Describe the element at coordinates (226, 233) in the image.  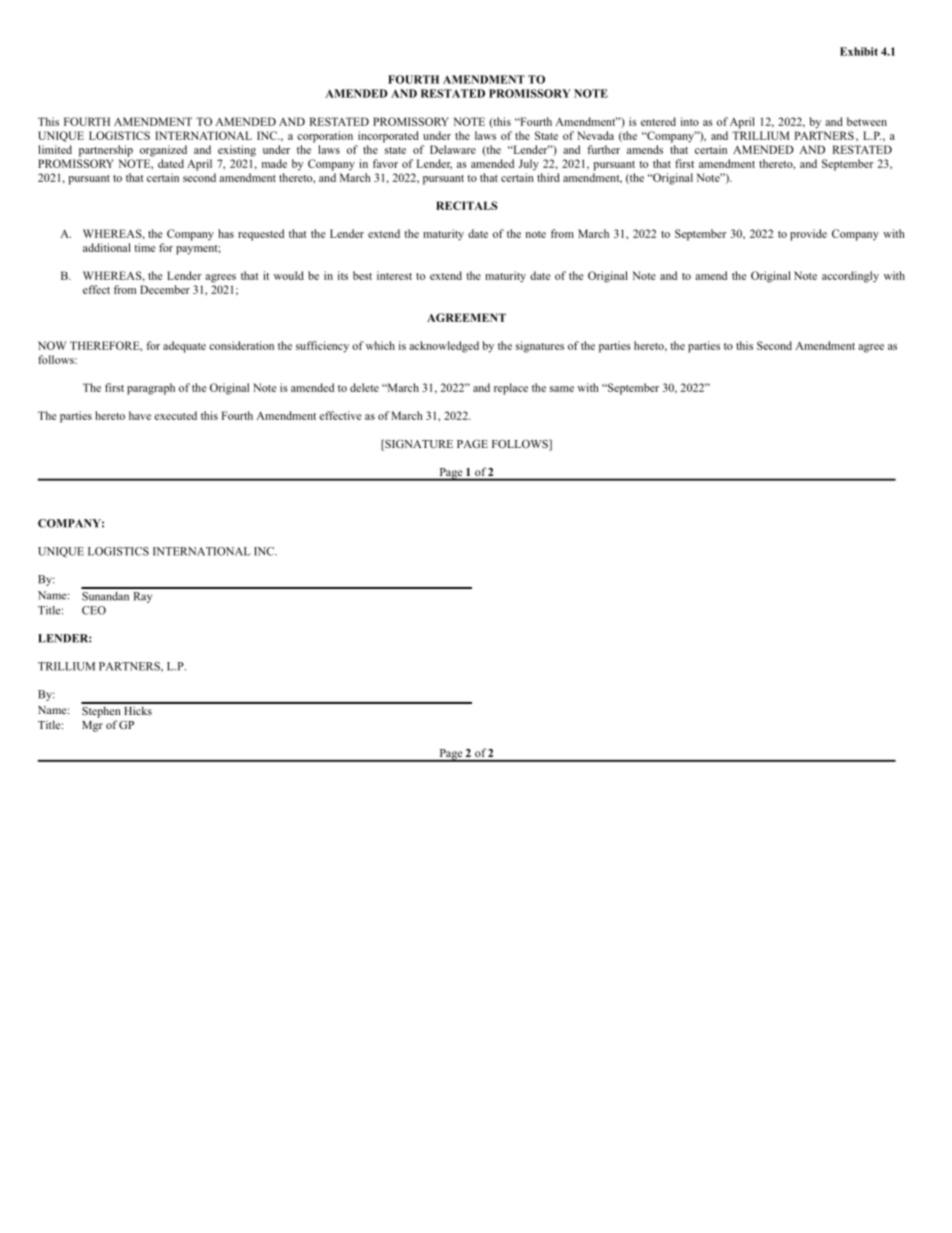
I see `has` at that location.
